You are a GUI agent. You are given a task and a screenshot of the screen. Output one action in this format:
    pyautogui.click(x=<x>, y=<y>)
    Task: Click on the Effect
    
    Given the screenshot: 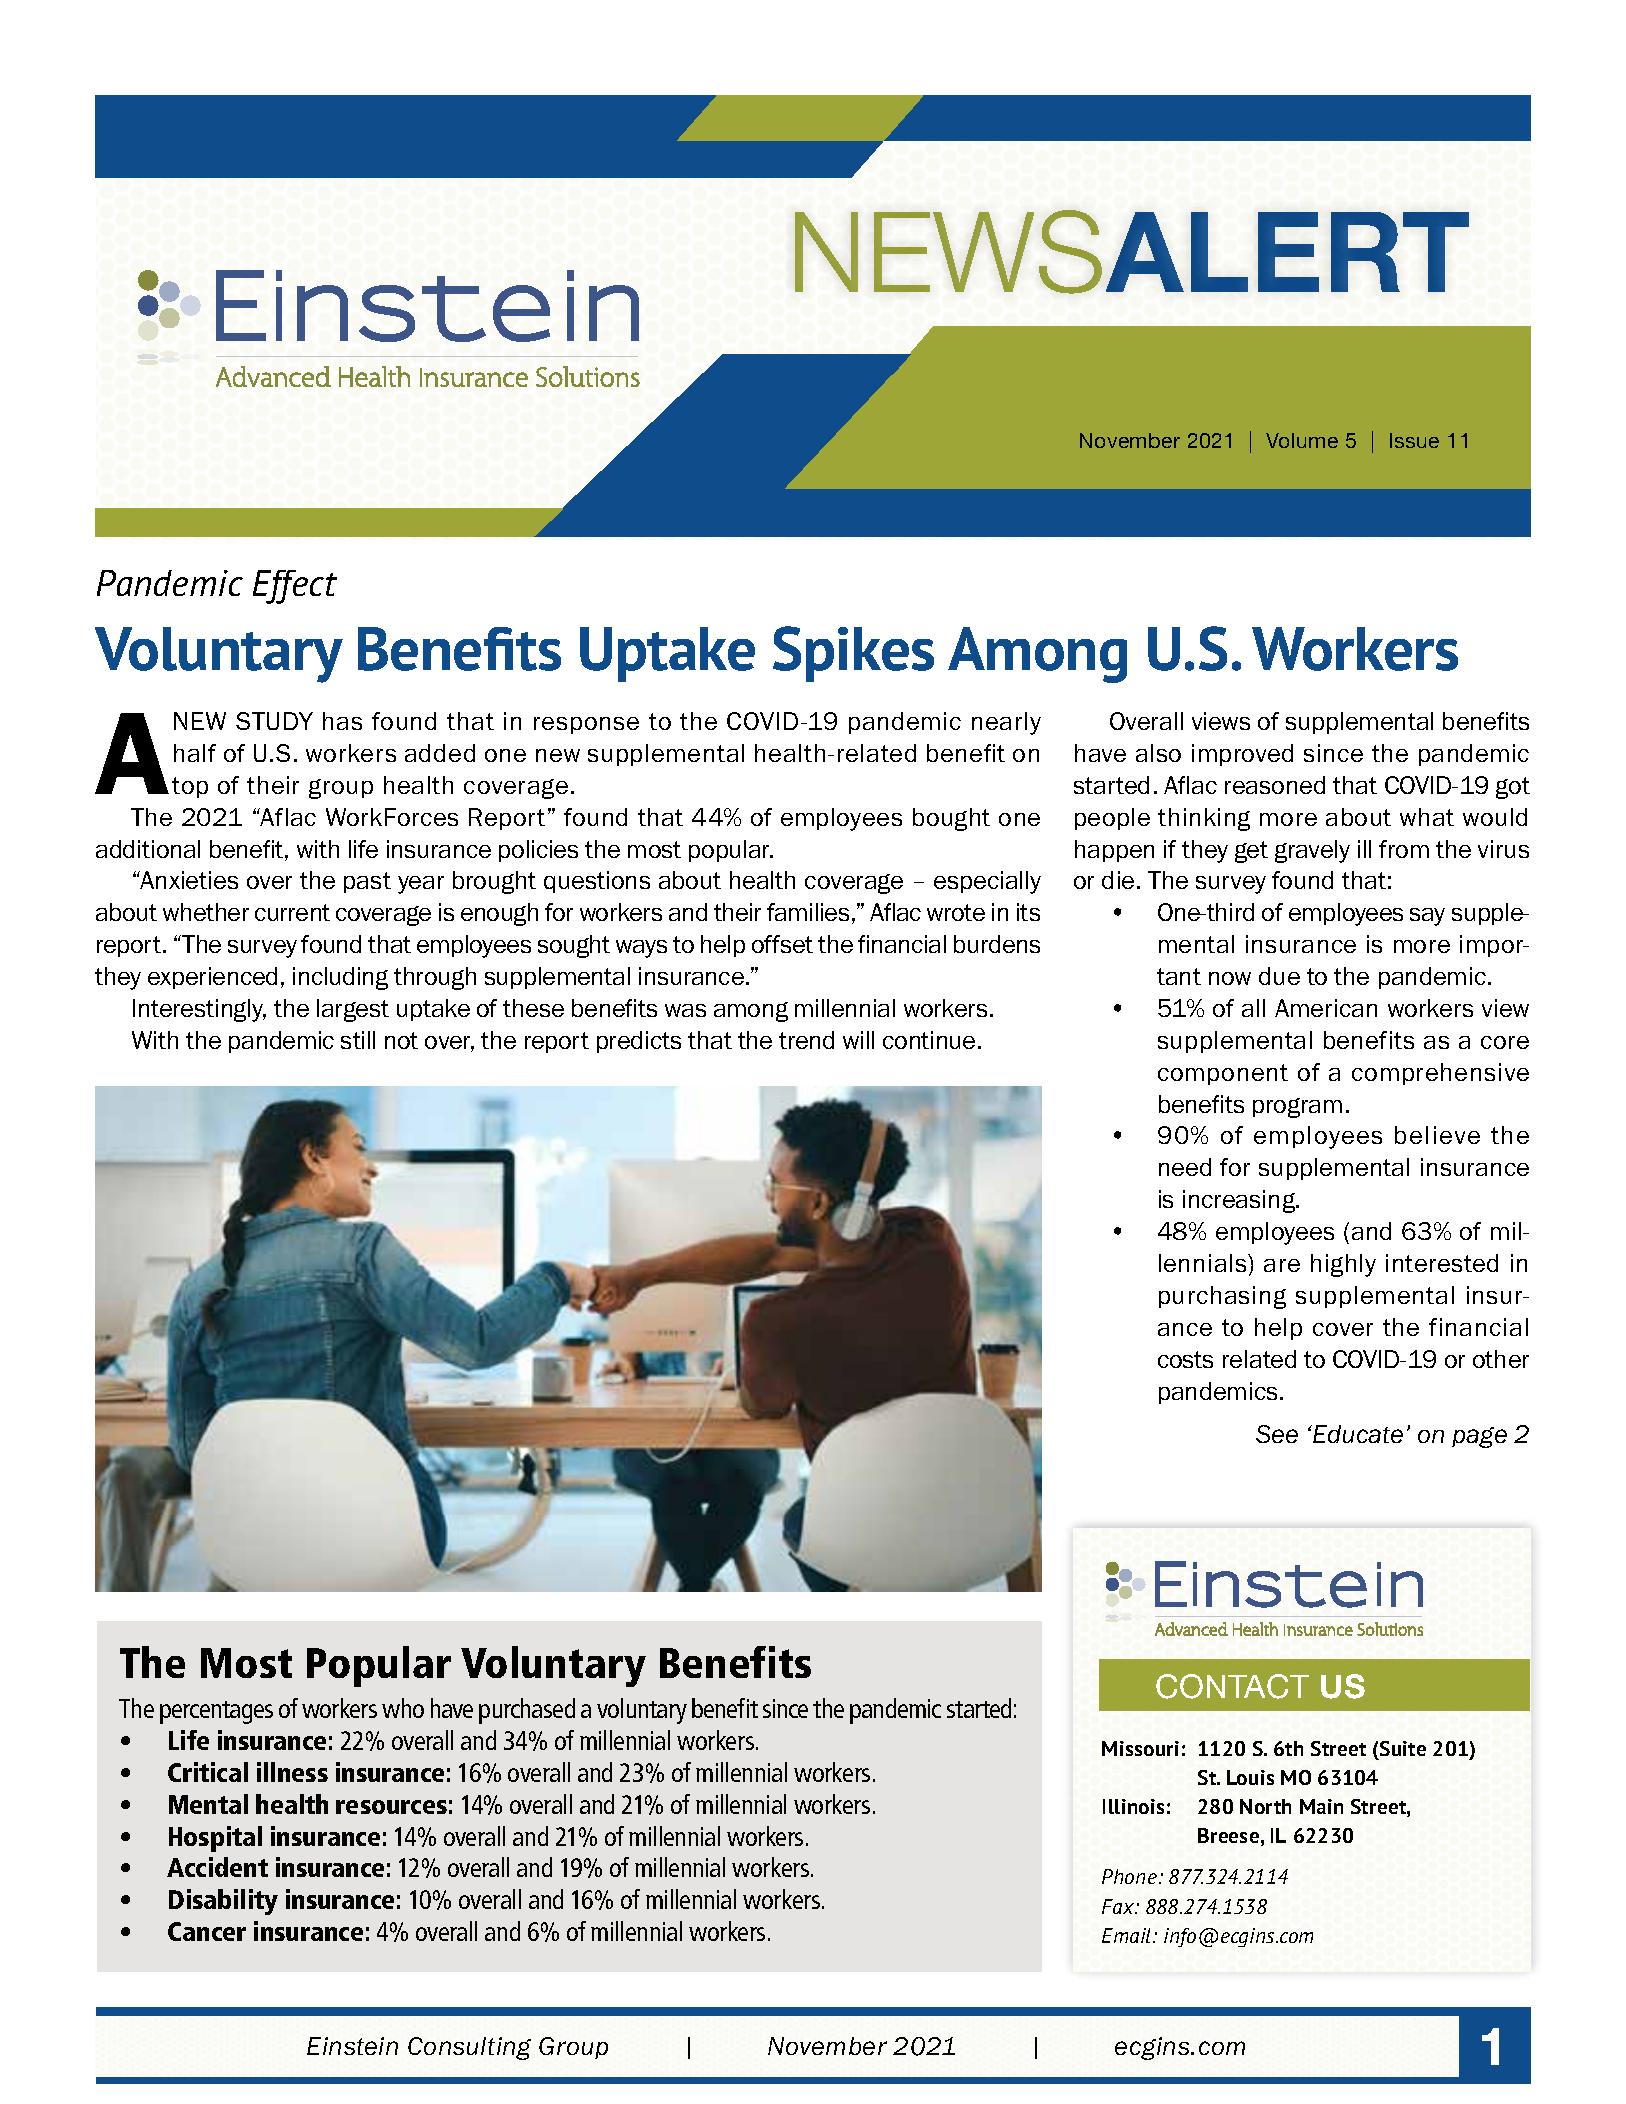 What is the action you would take?
    pyautogui.click(x=295, y=587)
